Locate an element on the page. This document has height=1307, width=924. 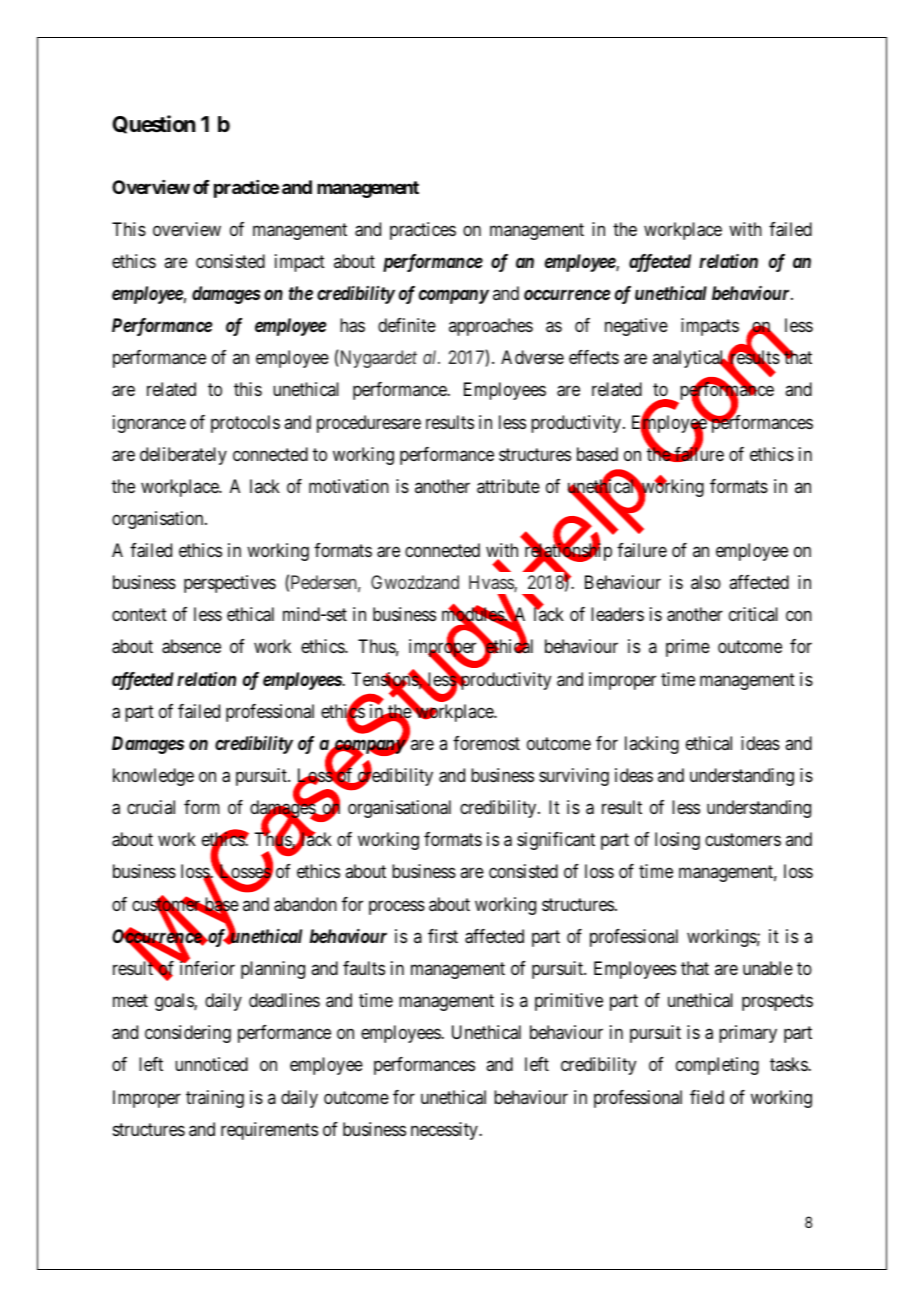
negative is located at coordinates (636, 327).
